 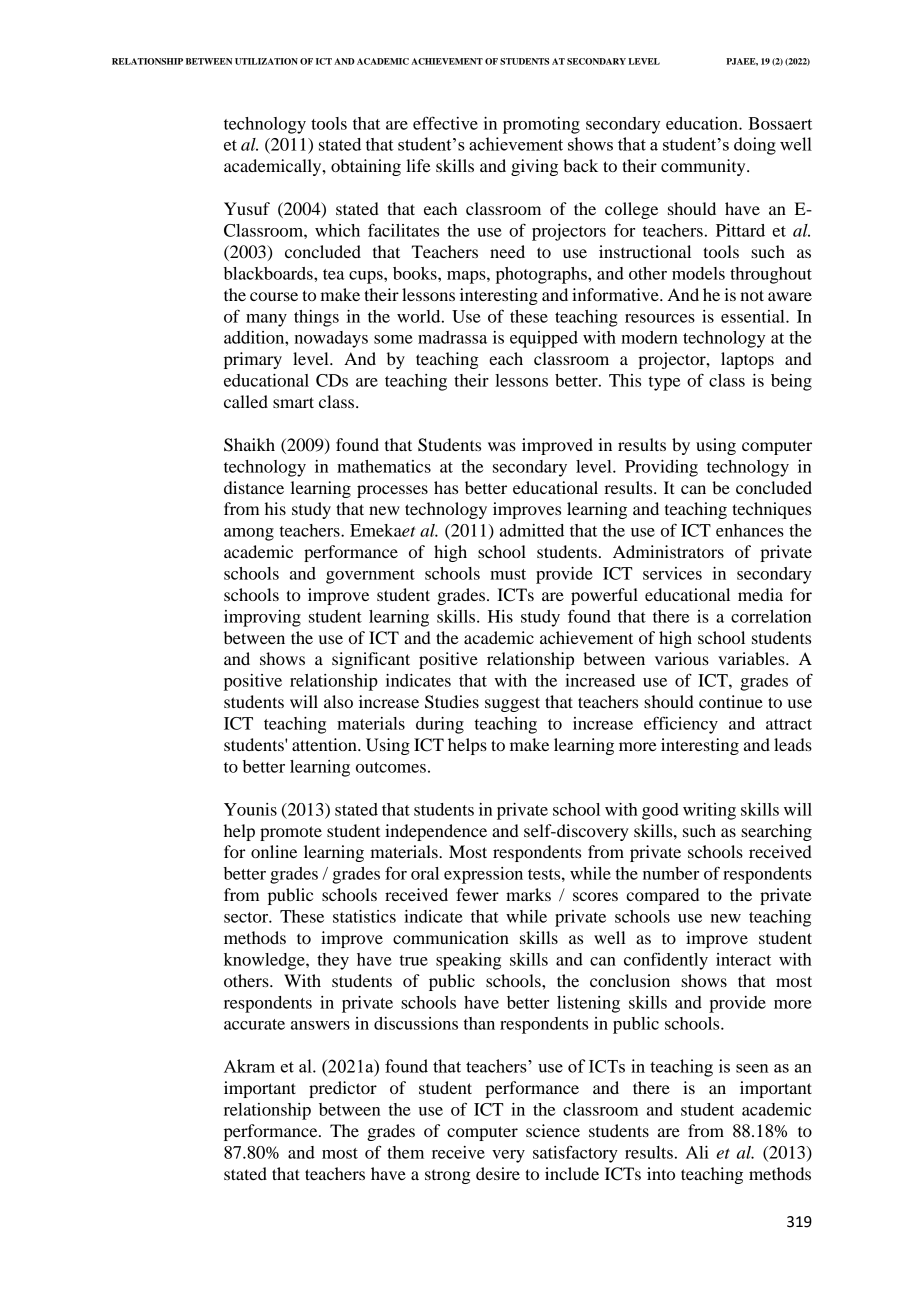 What do you see at coordinates (266, 61) in the image?
I see `UTILIZATION` at bounding box center [266, 61].
